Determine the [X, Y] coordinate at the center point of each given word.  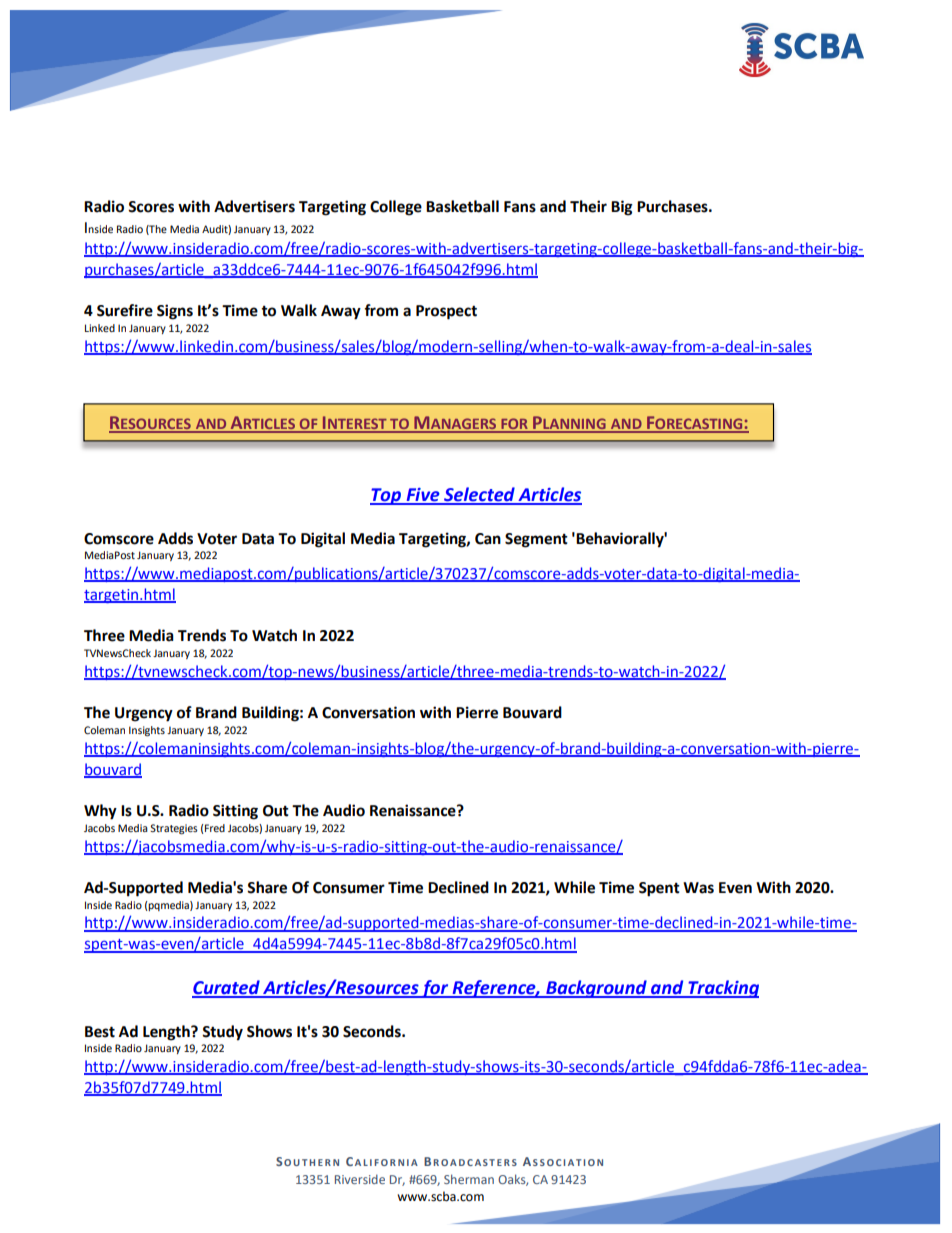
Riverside [360, 1179]
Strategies [174, 829]
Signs [175, 312]
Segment [536, 540]
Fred [215, 828]
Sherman [469, 1179]
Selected [479, 495]
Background [596, 989]
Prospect [446, 312]
